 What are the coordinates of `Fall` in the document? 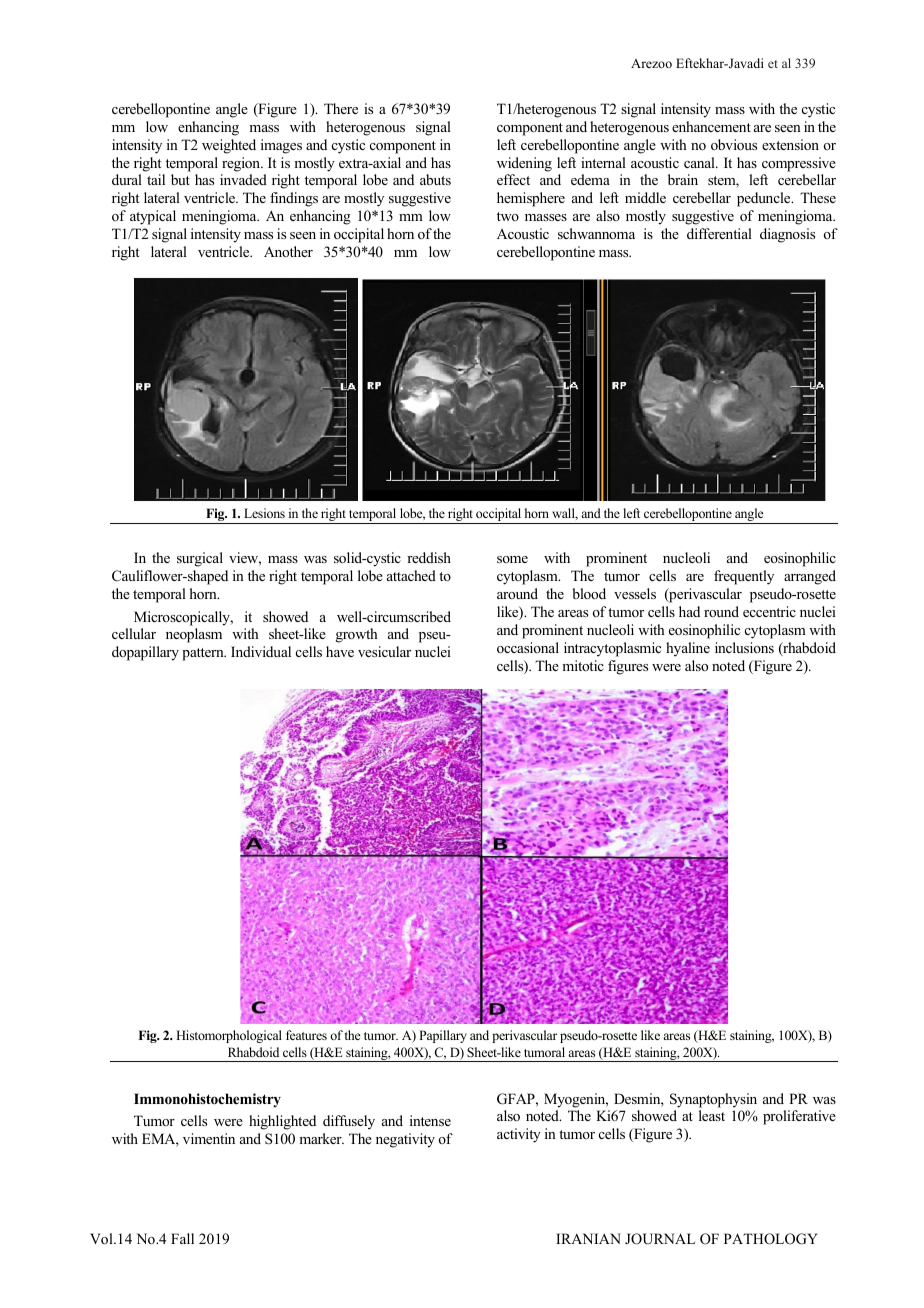 It's located at (182, 1238).
